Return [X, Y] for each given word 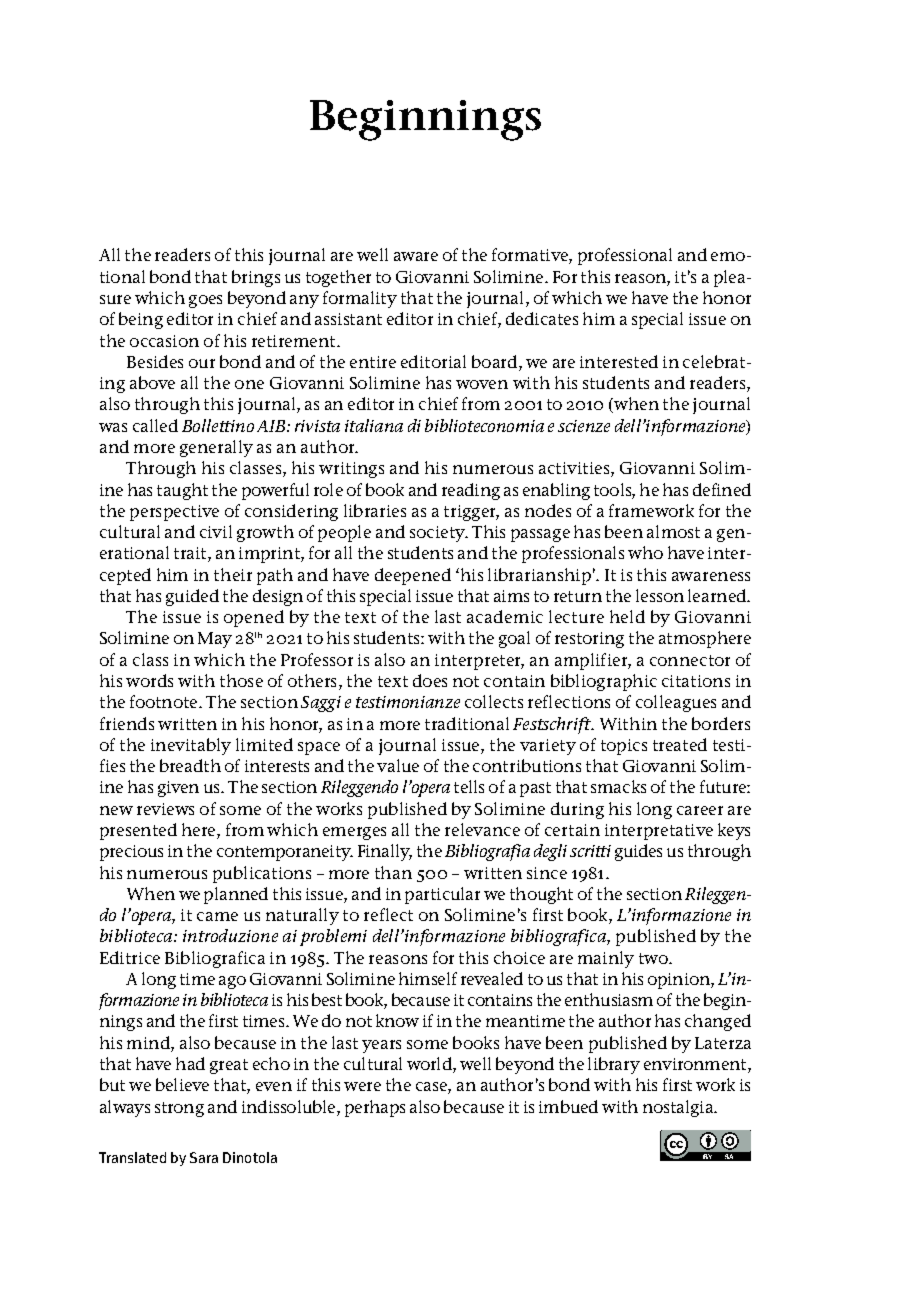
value [398, 765]
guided [192, 597]
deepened [413, 576]
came [217, 916]
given [178, 789]
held [627, 616]
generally [216, 448]
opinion [680, 981]
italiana [374, 425]
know [397, 1020]
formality [360, 299]
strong [179, 1109]
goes [205, 301]
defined [722, 489]
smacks [618, 786]
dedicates [542, 318]
